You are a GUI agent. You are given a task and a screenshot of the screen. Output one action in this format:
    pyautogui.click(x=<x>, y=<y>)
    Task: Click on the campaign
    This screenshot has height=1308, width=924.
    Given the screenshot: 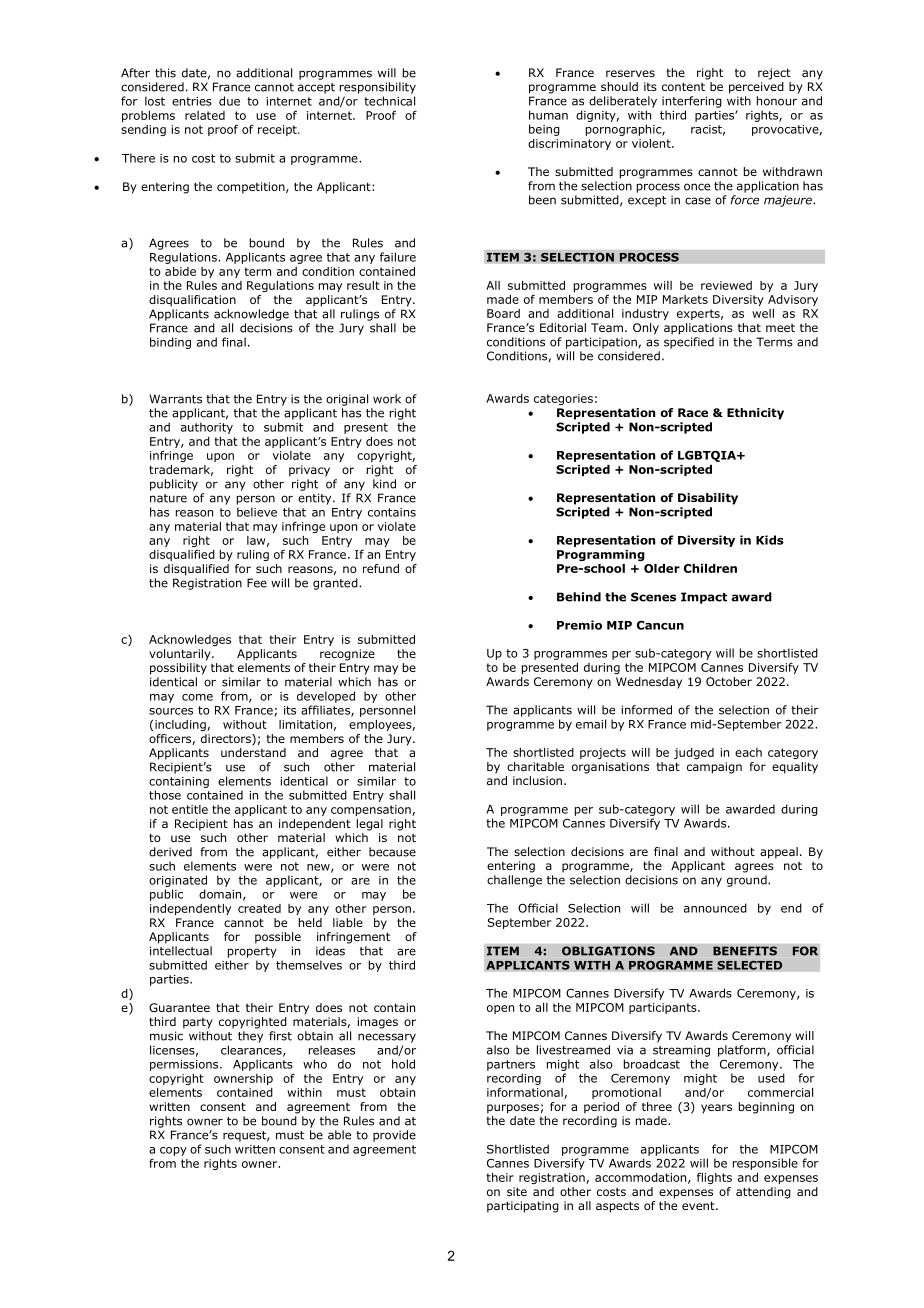 What is the action you would take?
    pyautogui.click(x=714, y=768)
